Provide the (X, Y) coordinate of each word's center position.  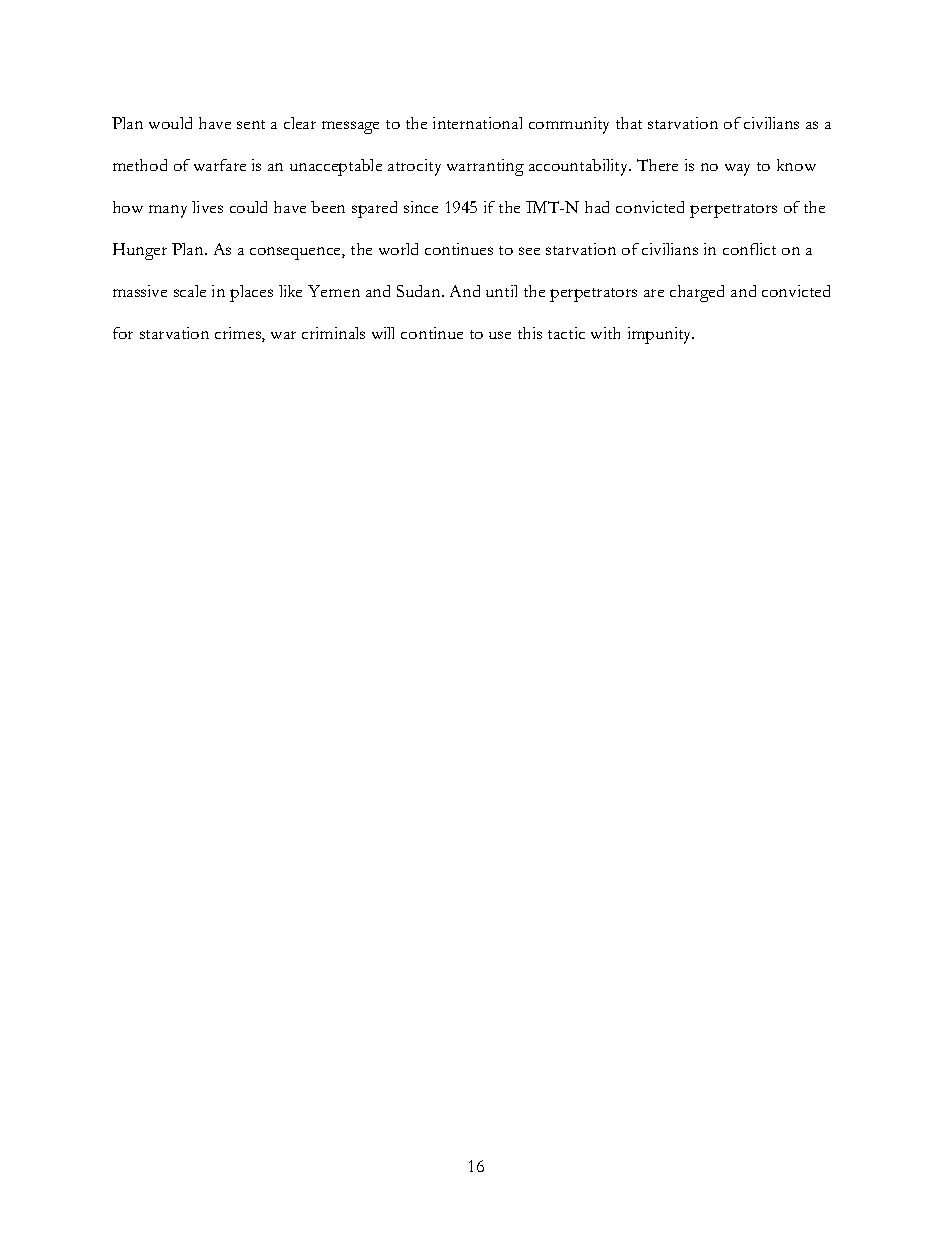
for (123, 333)
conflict (749, 249)
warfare (220, 165)
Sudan (420, 291)
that (629, 123)
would (170, 123)
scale (190, 291)
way (737, 170)
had (597, 207)
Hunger (140, 251)
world (398, 249)
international (477, 123)
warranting (485, 167)
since (421, 207)
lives (207, 207)
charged (697, 293)
